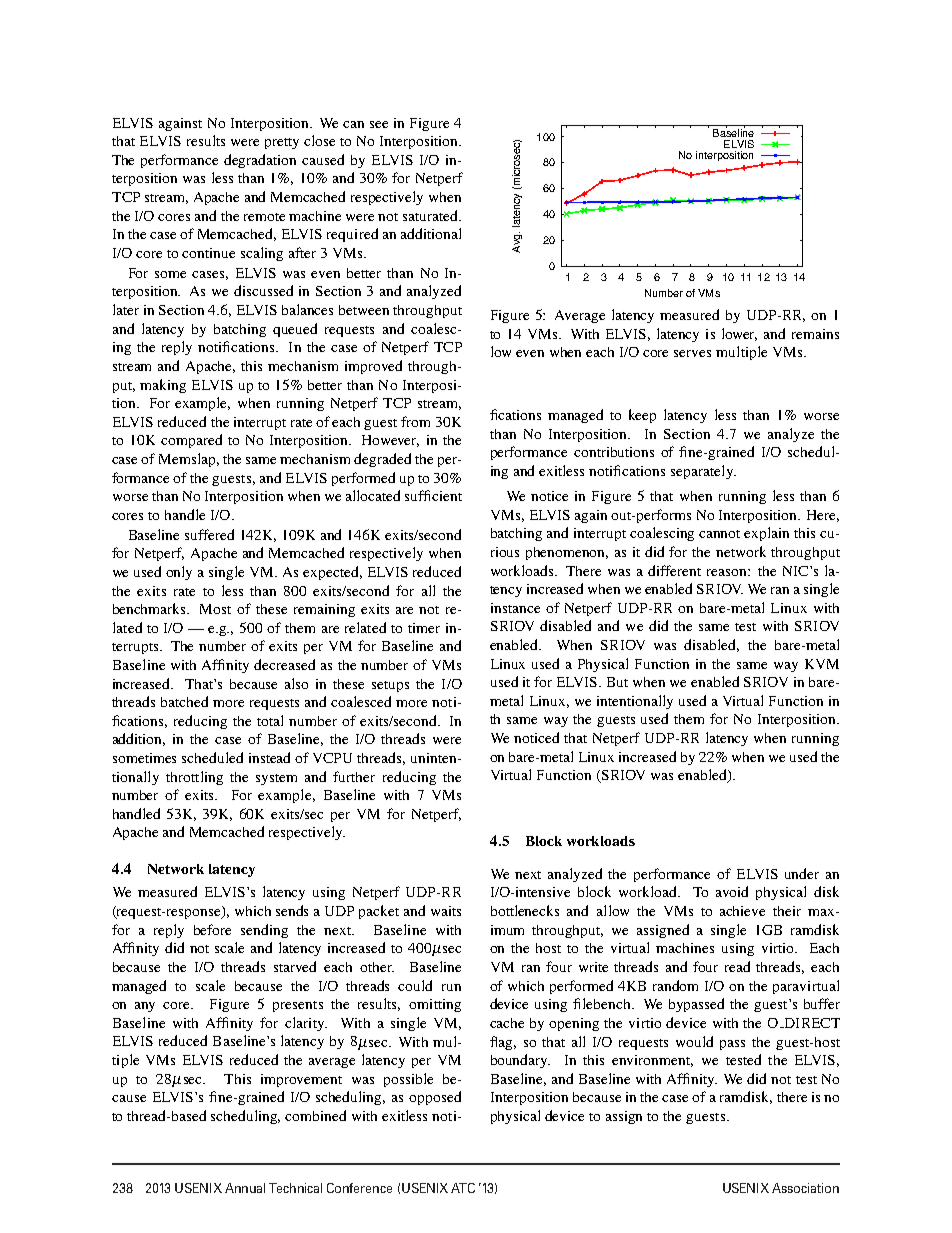 The width and height of the page is (952, 1233). Describe the element at coordinates (719, 534) in the page. I see `cannot` at that location.
